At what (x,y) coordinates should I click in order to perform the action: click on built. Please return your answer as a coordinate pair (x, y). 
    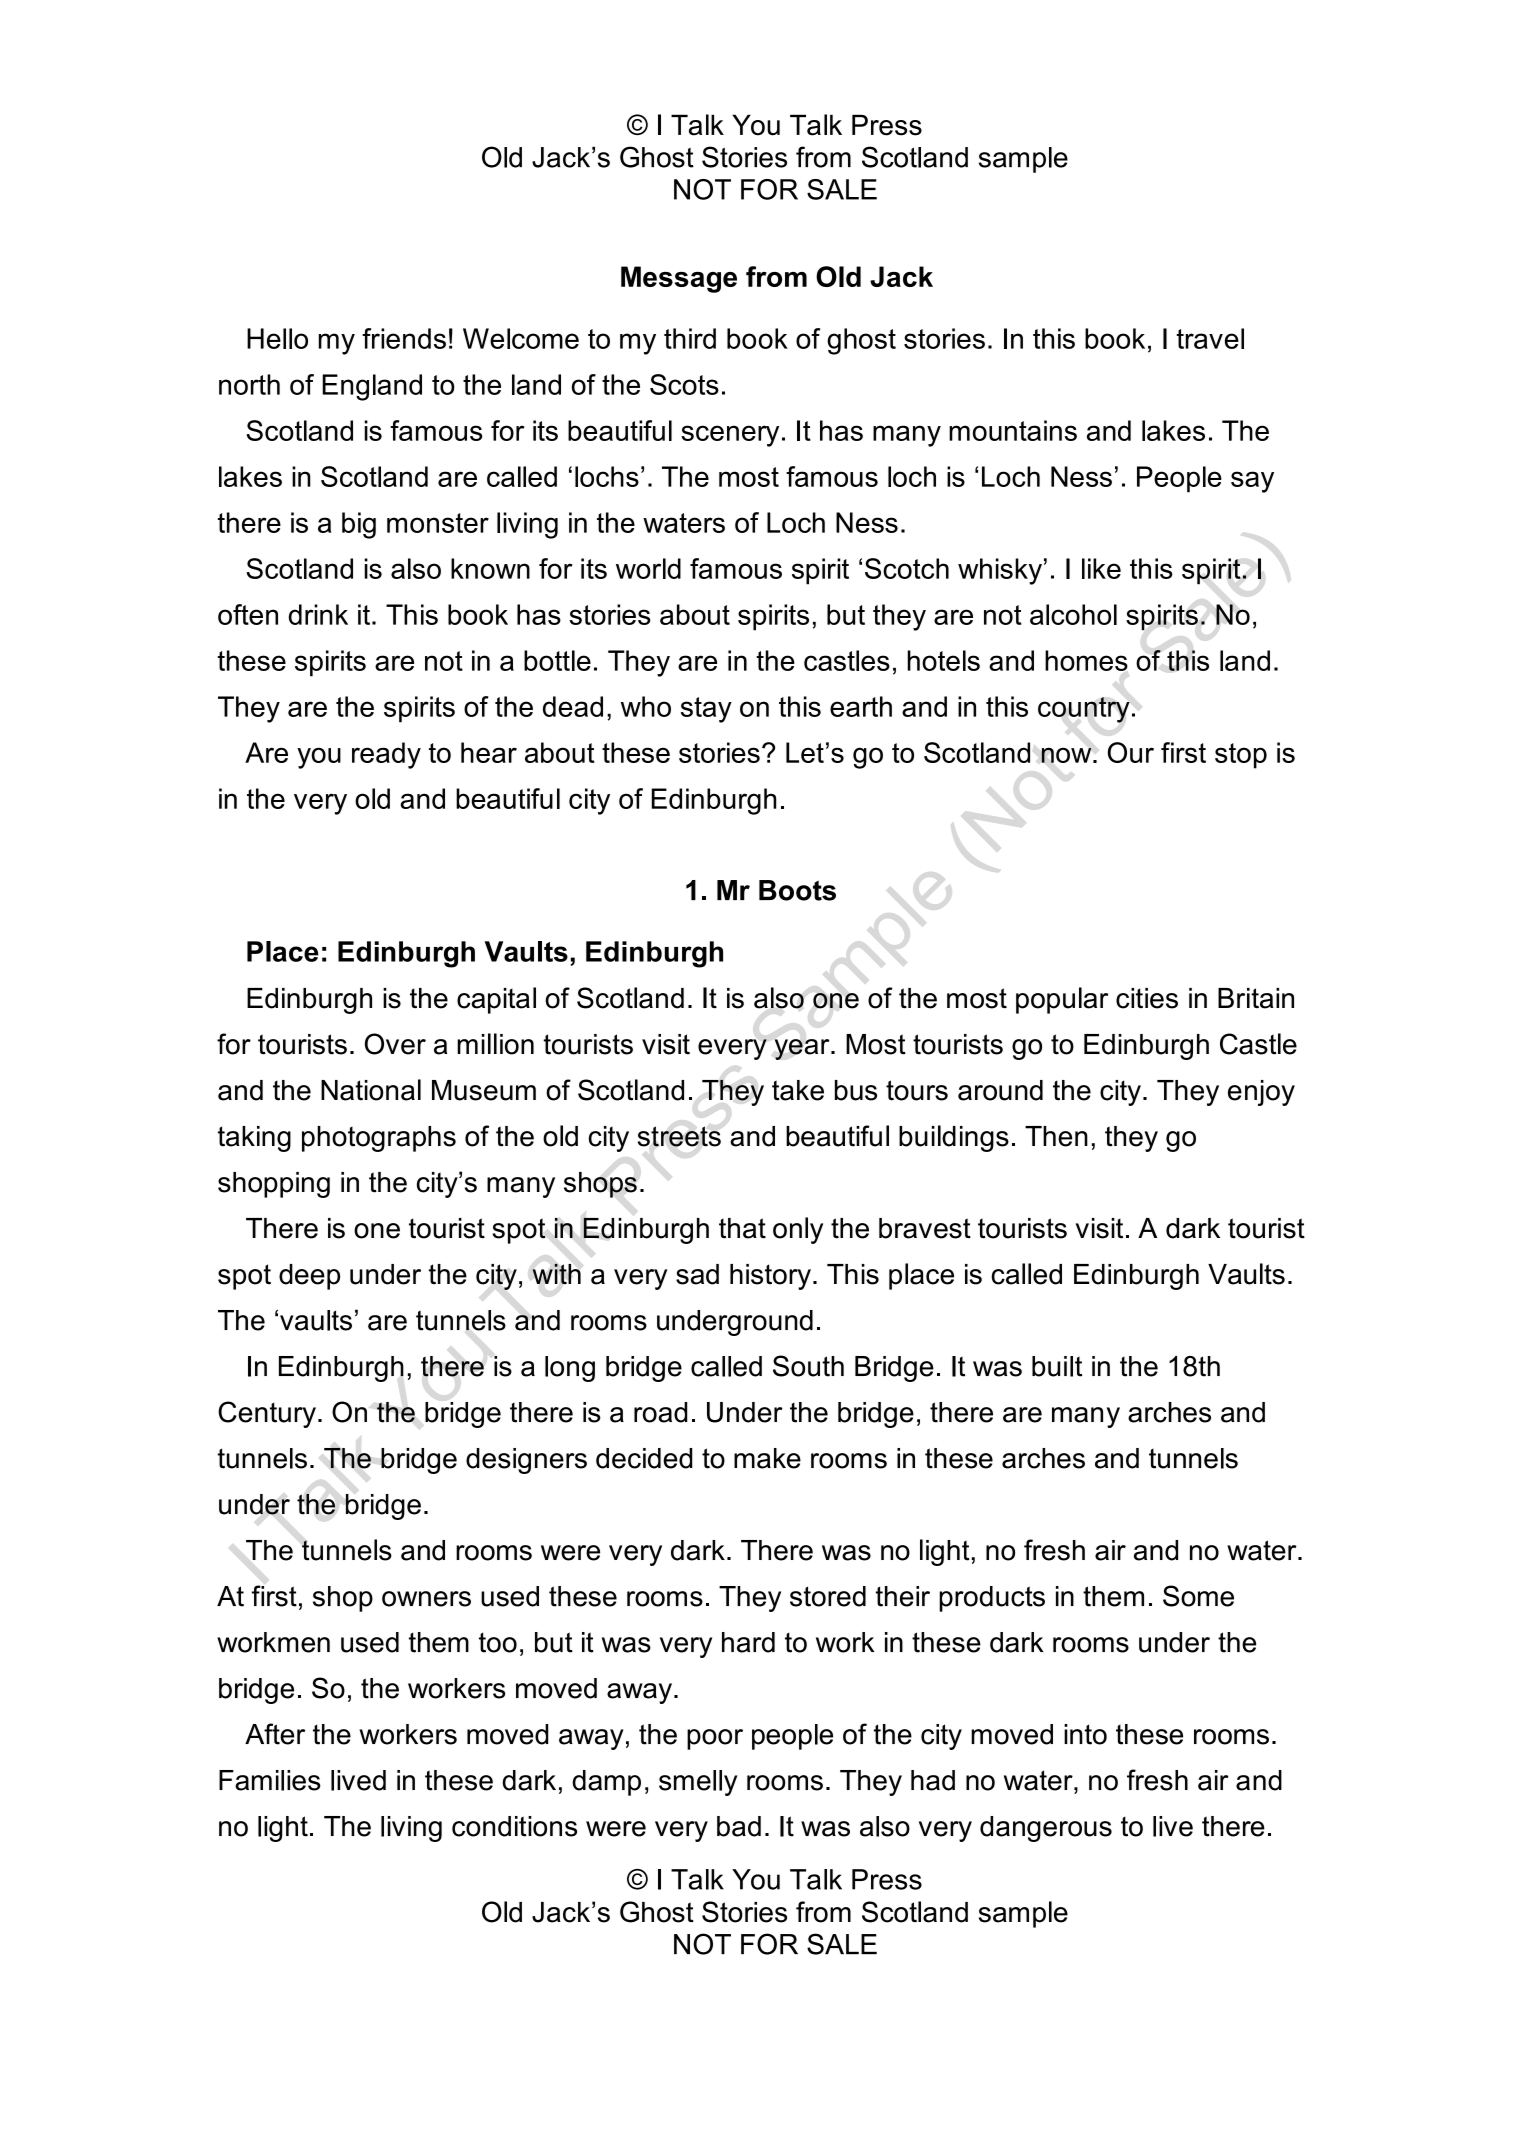
    Looking at the image, I should click on (1057, 1366).
